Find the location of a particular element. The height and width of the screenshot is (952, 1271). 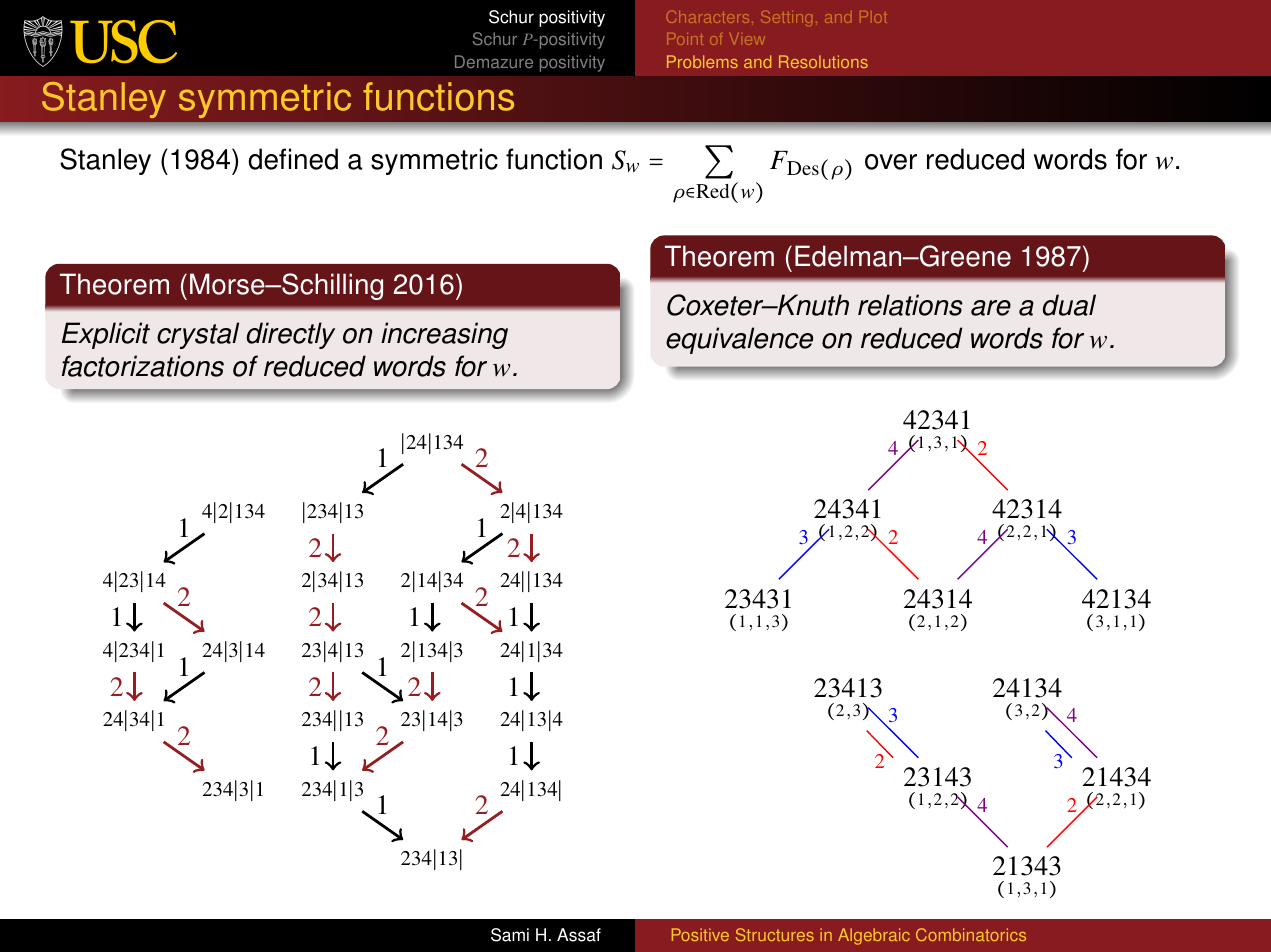

Positive is located at coordinates (700, 934).
